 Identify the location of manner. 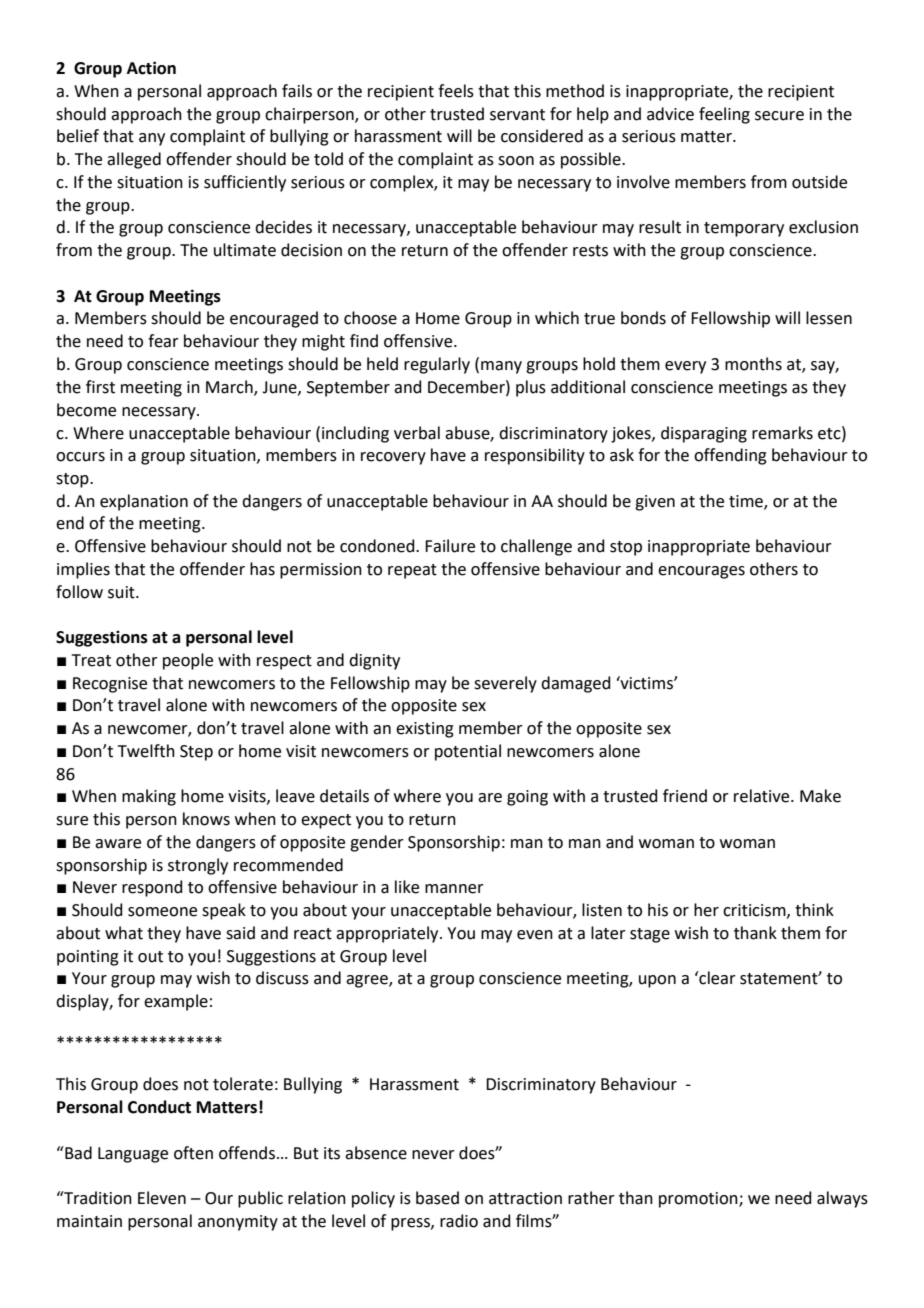
(454, 889).
